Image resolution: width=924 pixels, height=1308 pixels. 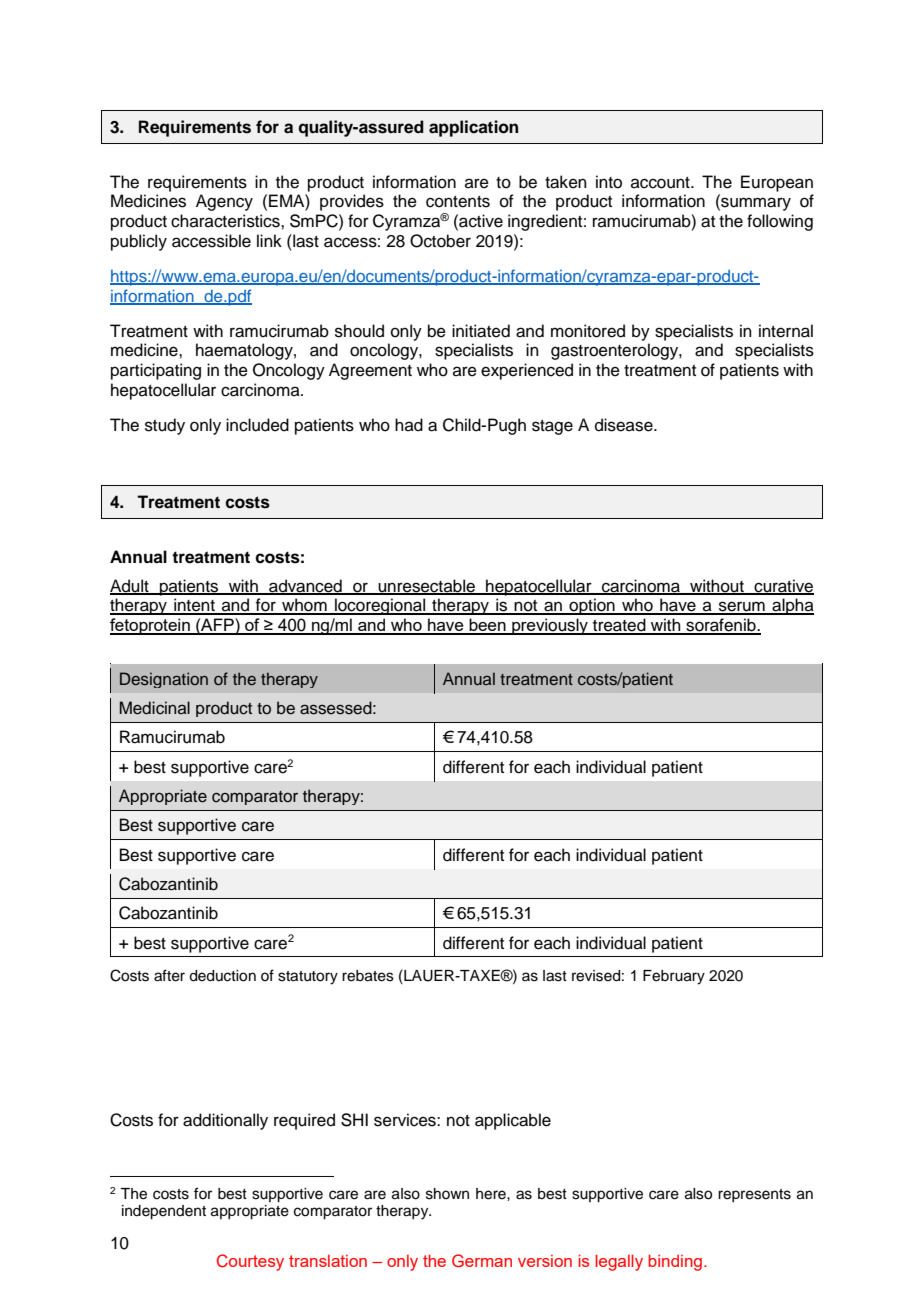 I want to click on participating, so click(x=156, y=371).
